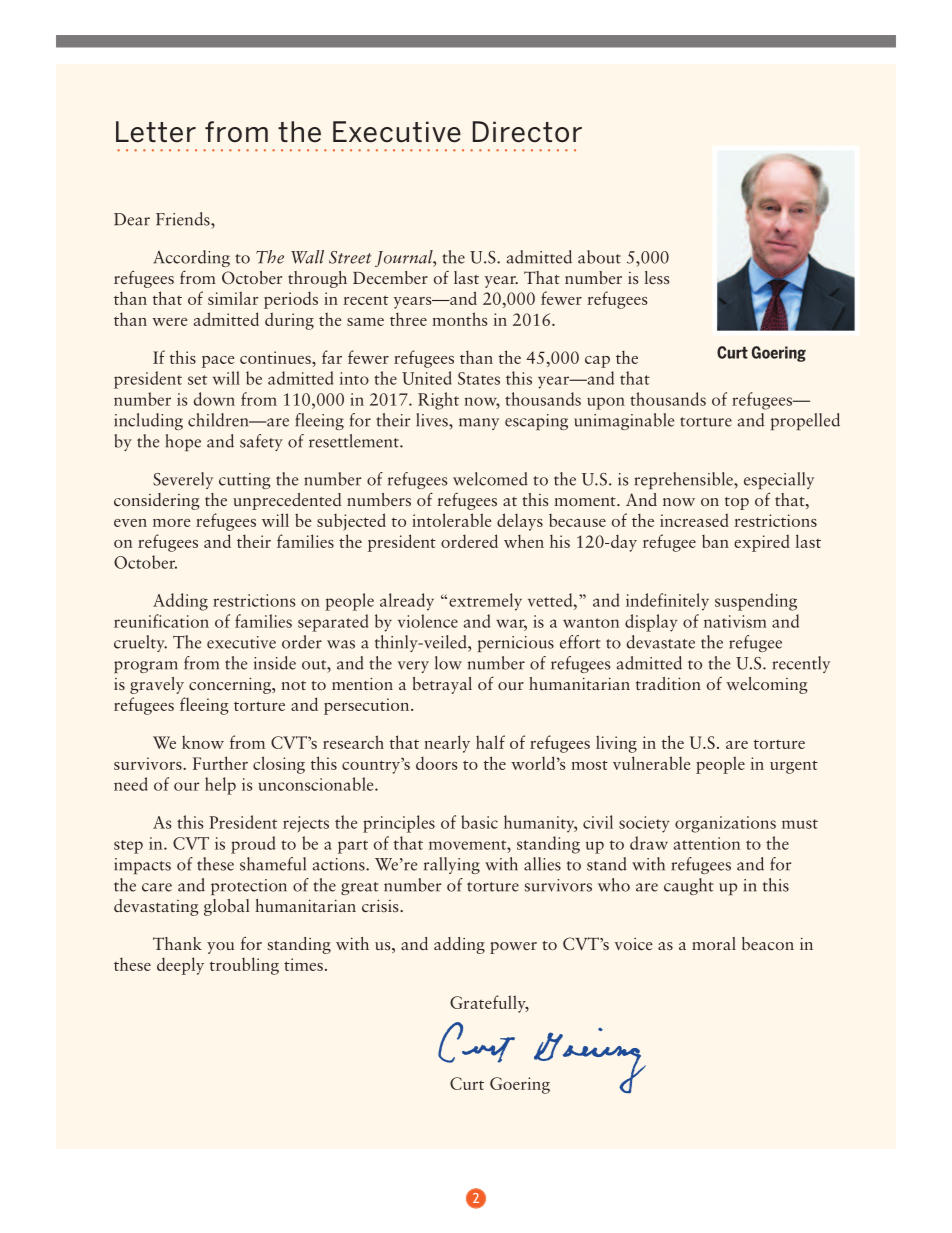 The image size is (952, 1233). Describe the element at coordinates (714, 943) in the screenshot. I see `moral` at that location.
